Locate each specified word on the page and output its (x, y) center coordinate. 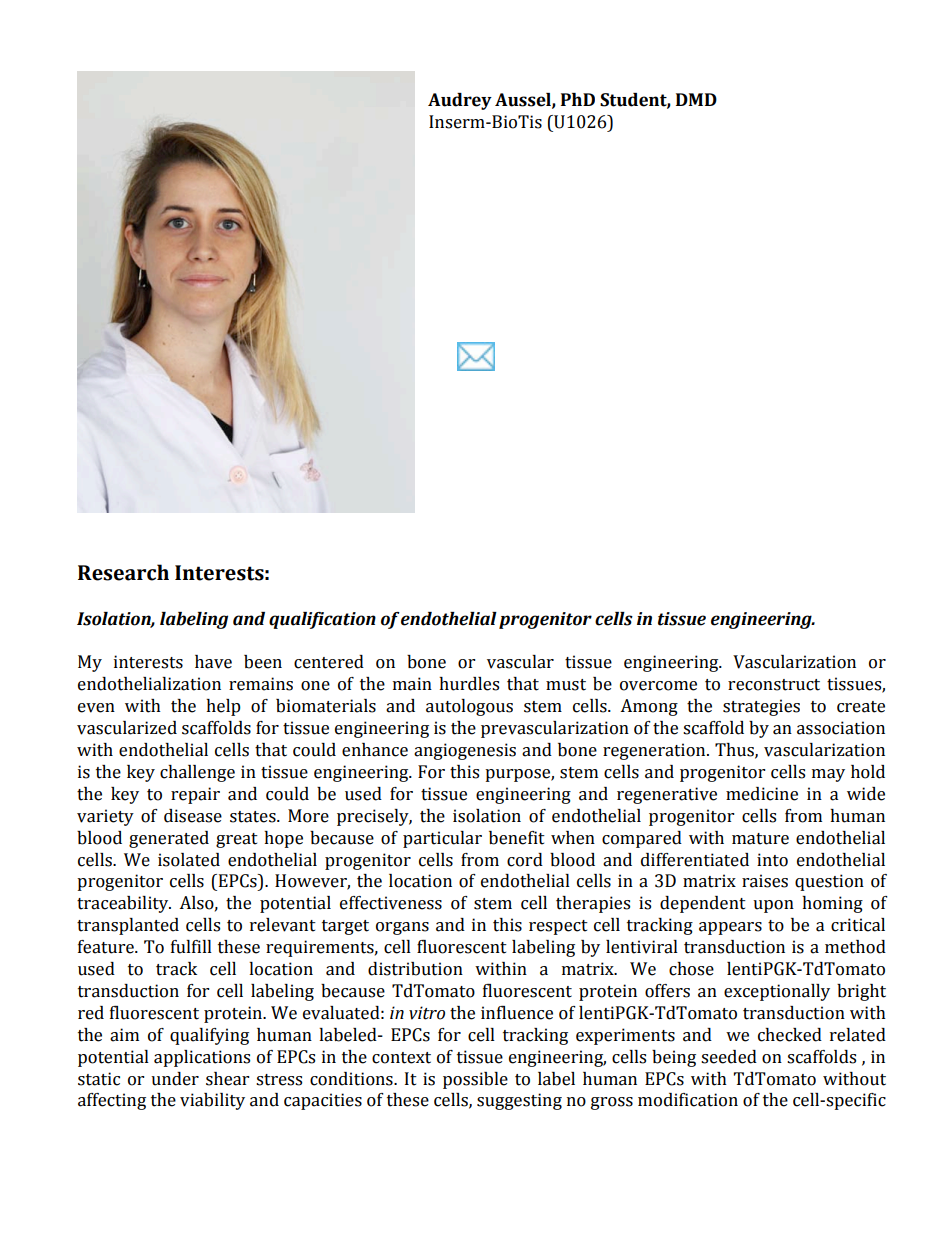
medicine (762, 794)
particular (442, 839)
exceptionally (777, 992)
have (213, 662)
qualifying (209, 1036)
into (772, 860)
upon (773, 906)
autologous (469, 707)
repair (195, 795)
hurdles (469, 684)
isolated (189, 860)
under (175, 1079)
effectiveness (391, 903)
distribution (415, 969)
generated (169, 839)
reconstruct (774, 685)
